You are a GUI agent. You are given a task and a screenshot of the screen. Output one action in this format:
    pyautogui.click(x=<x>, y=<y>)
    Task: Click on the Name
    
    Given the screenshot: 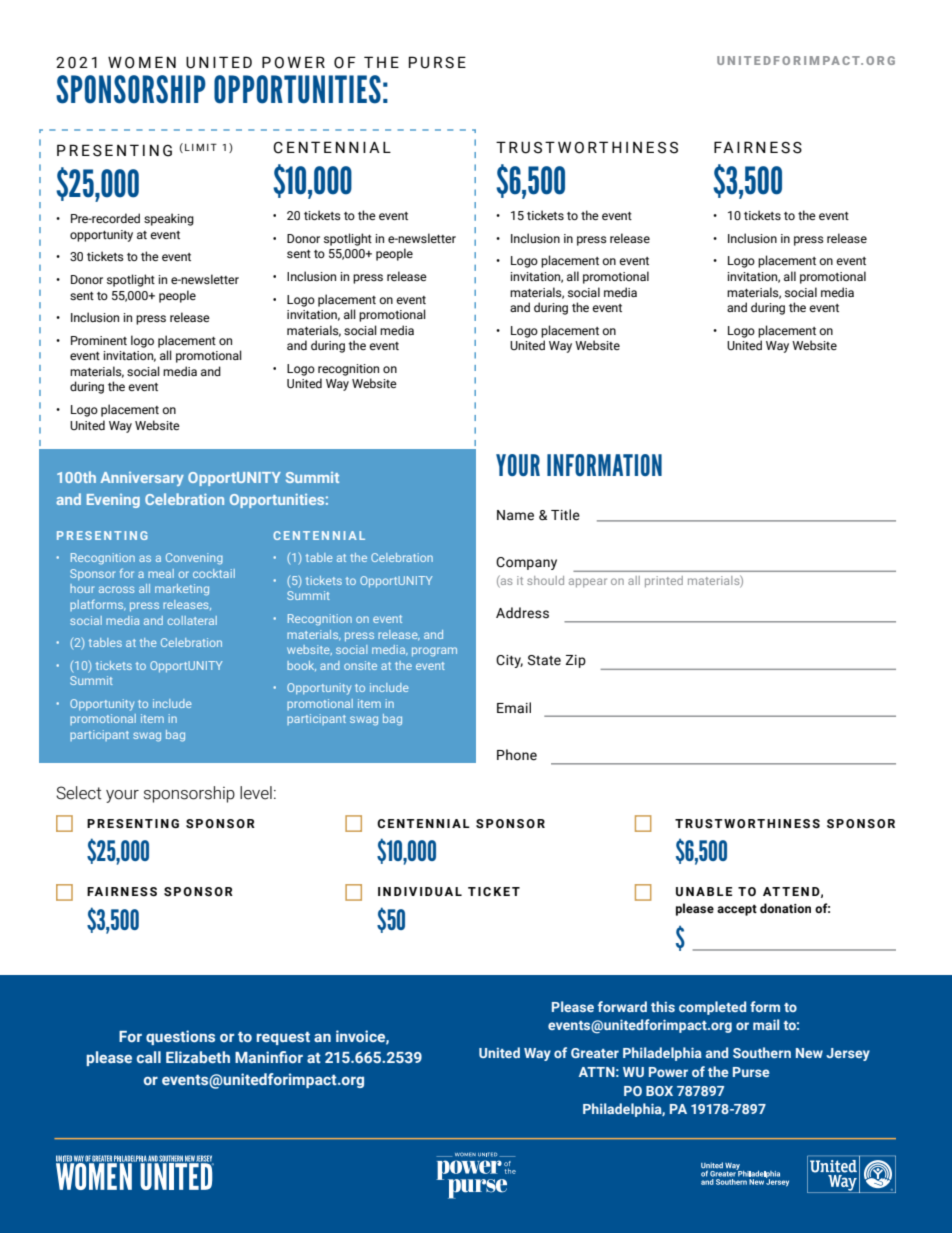 What is the action you would take?
    pyautogui.click(x=515, y=515)
